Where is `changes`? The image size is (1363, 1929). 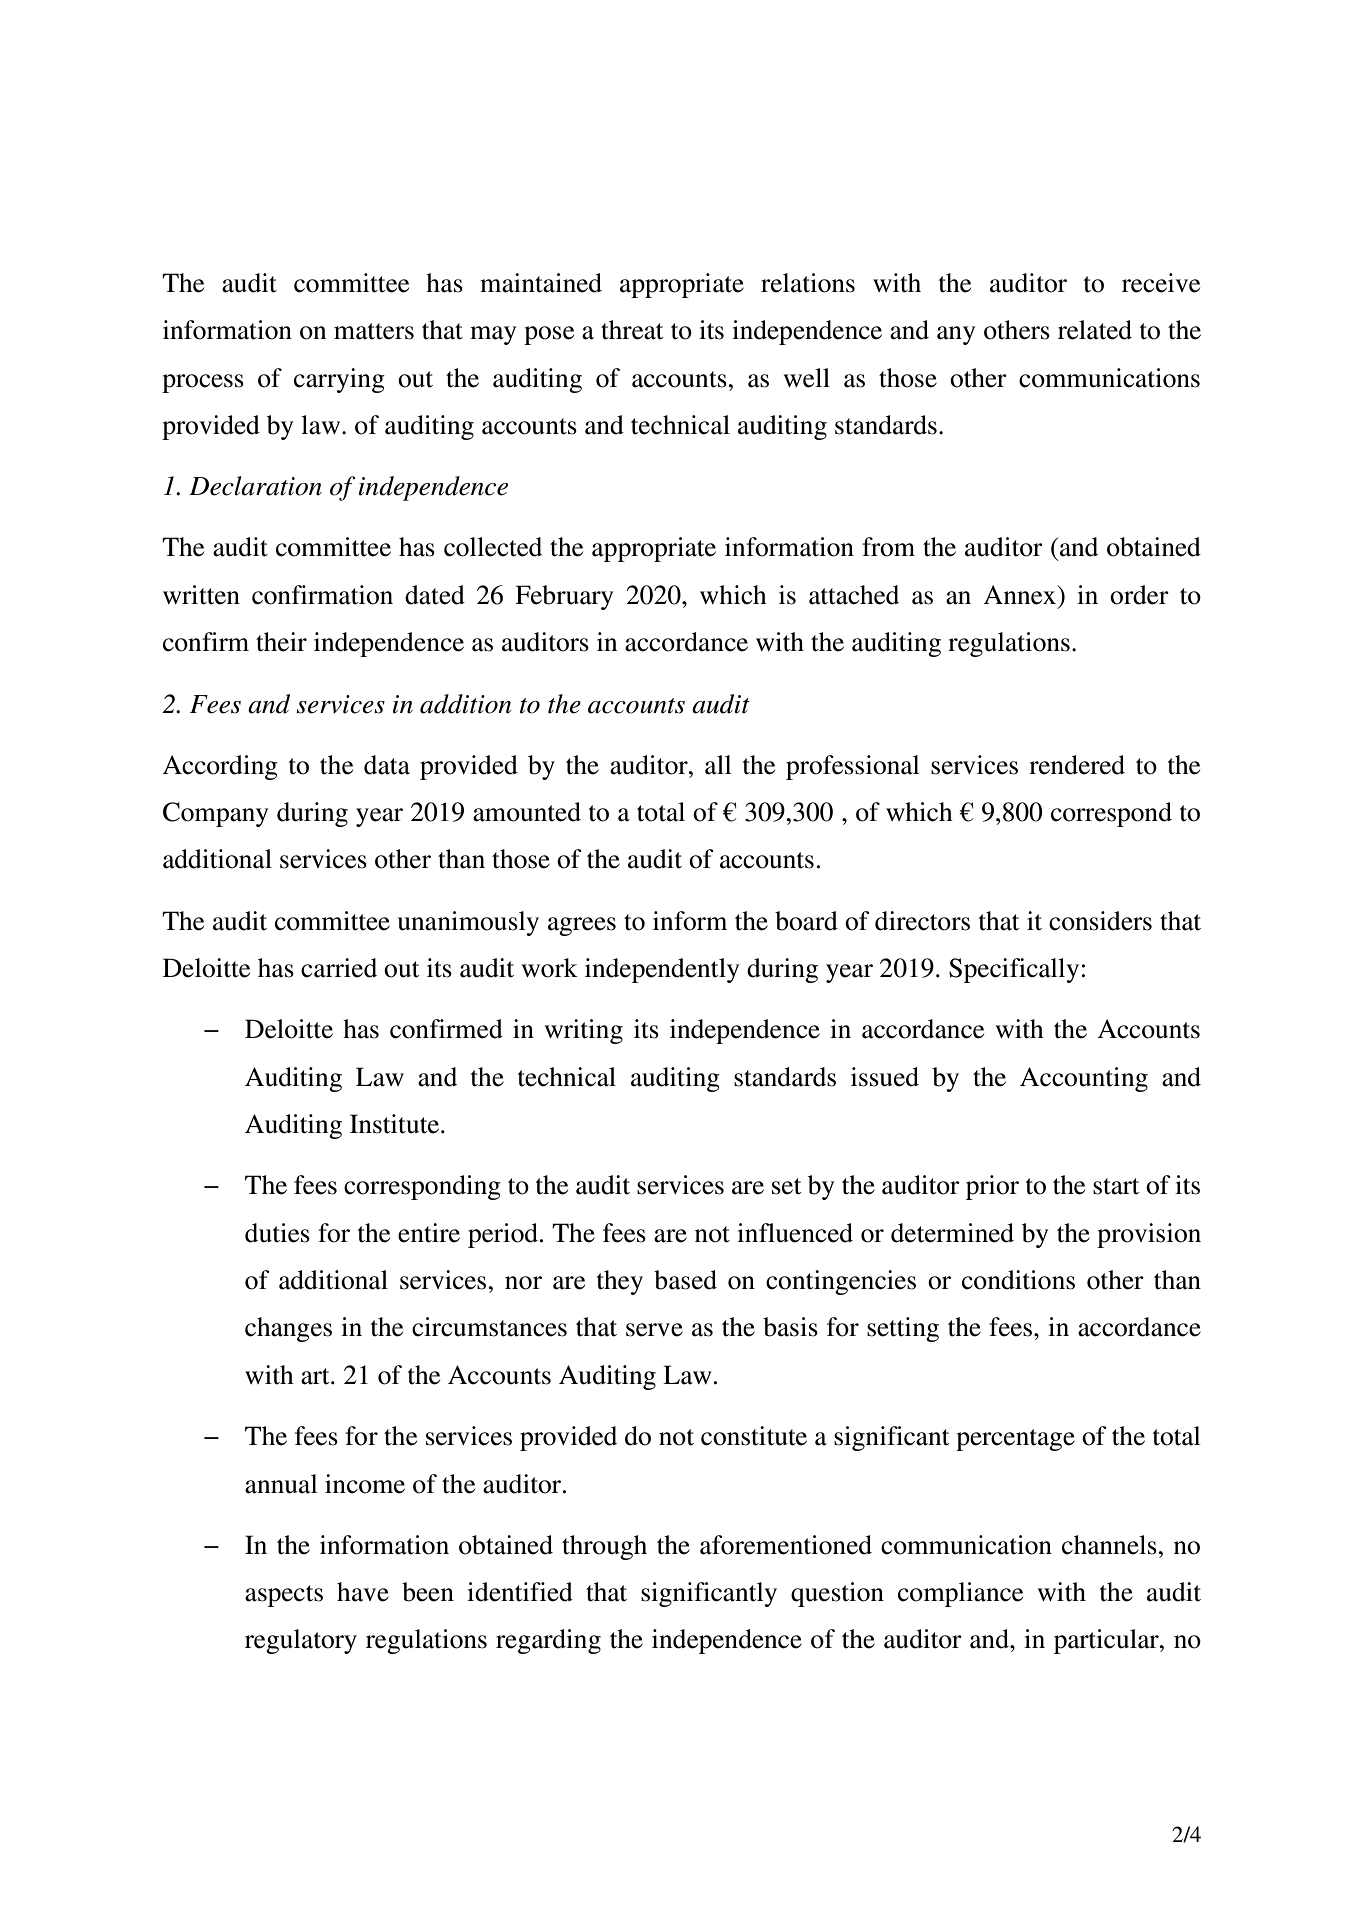
changes is located at coordinates (288, 1329).
